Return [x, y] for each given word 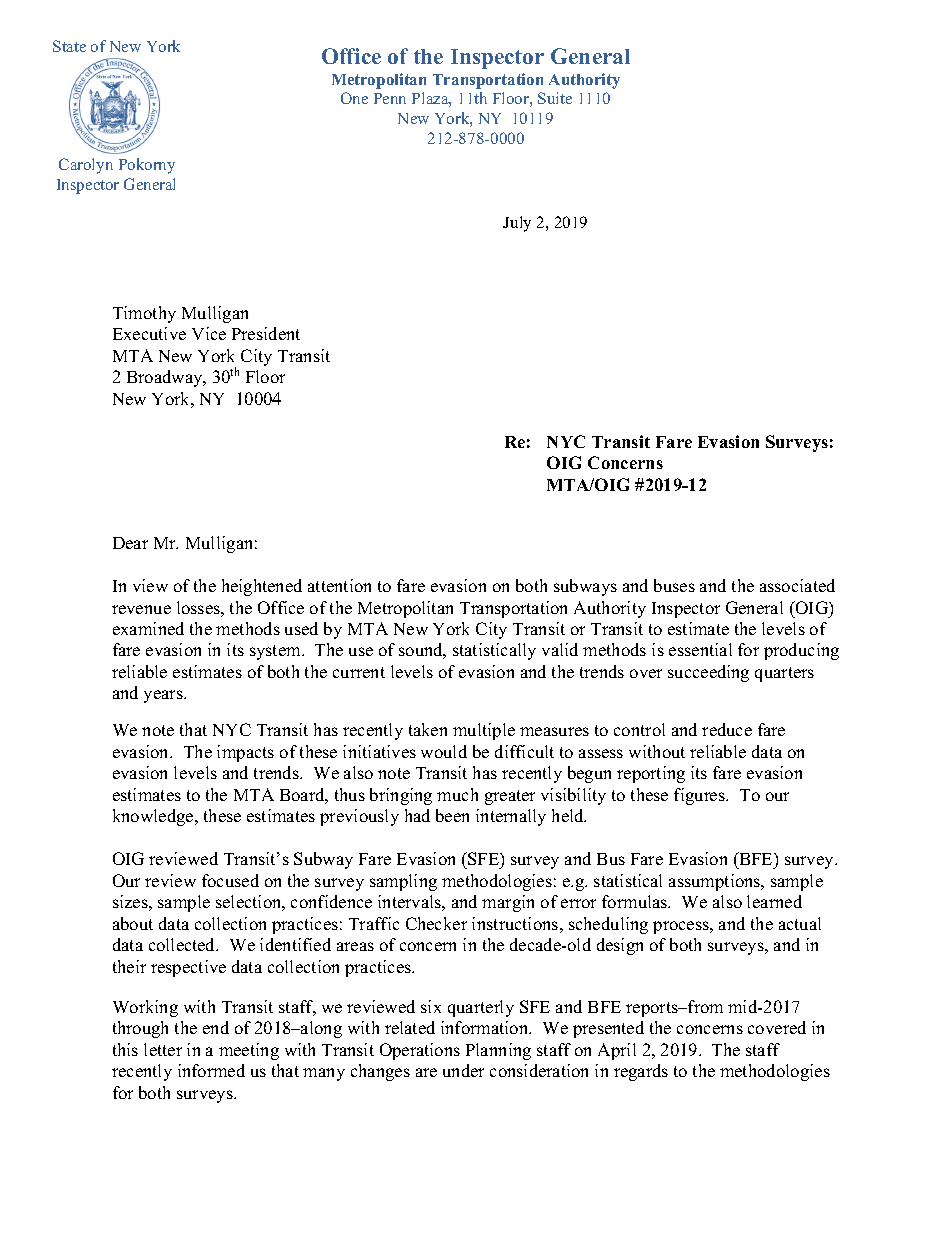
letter [163, 1049]
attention [339, 585]
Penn [390, 98]
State [69, 46]
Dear [130, 543]
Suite [555, 98]
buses [674, 585]
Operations [420, 1051]
